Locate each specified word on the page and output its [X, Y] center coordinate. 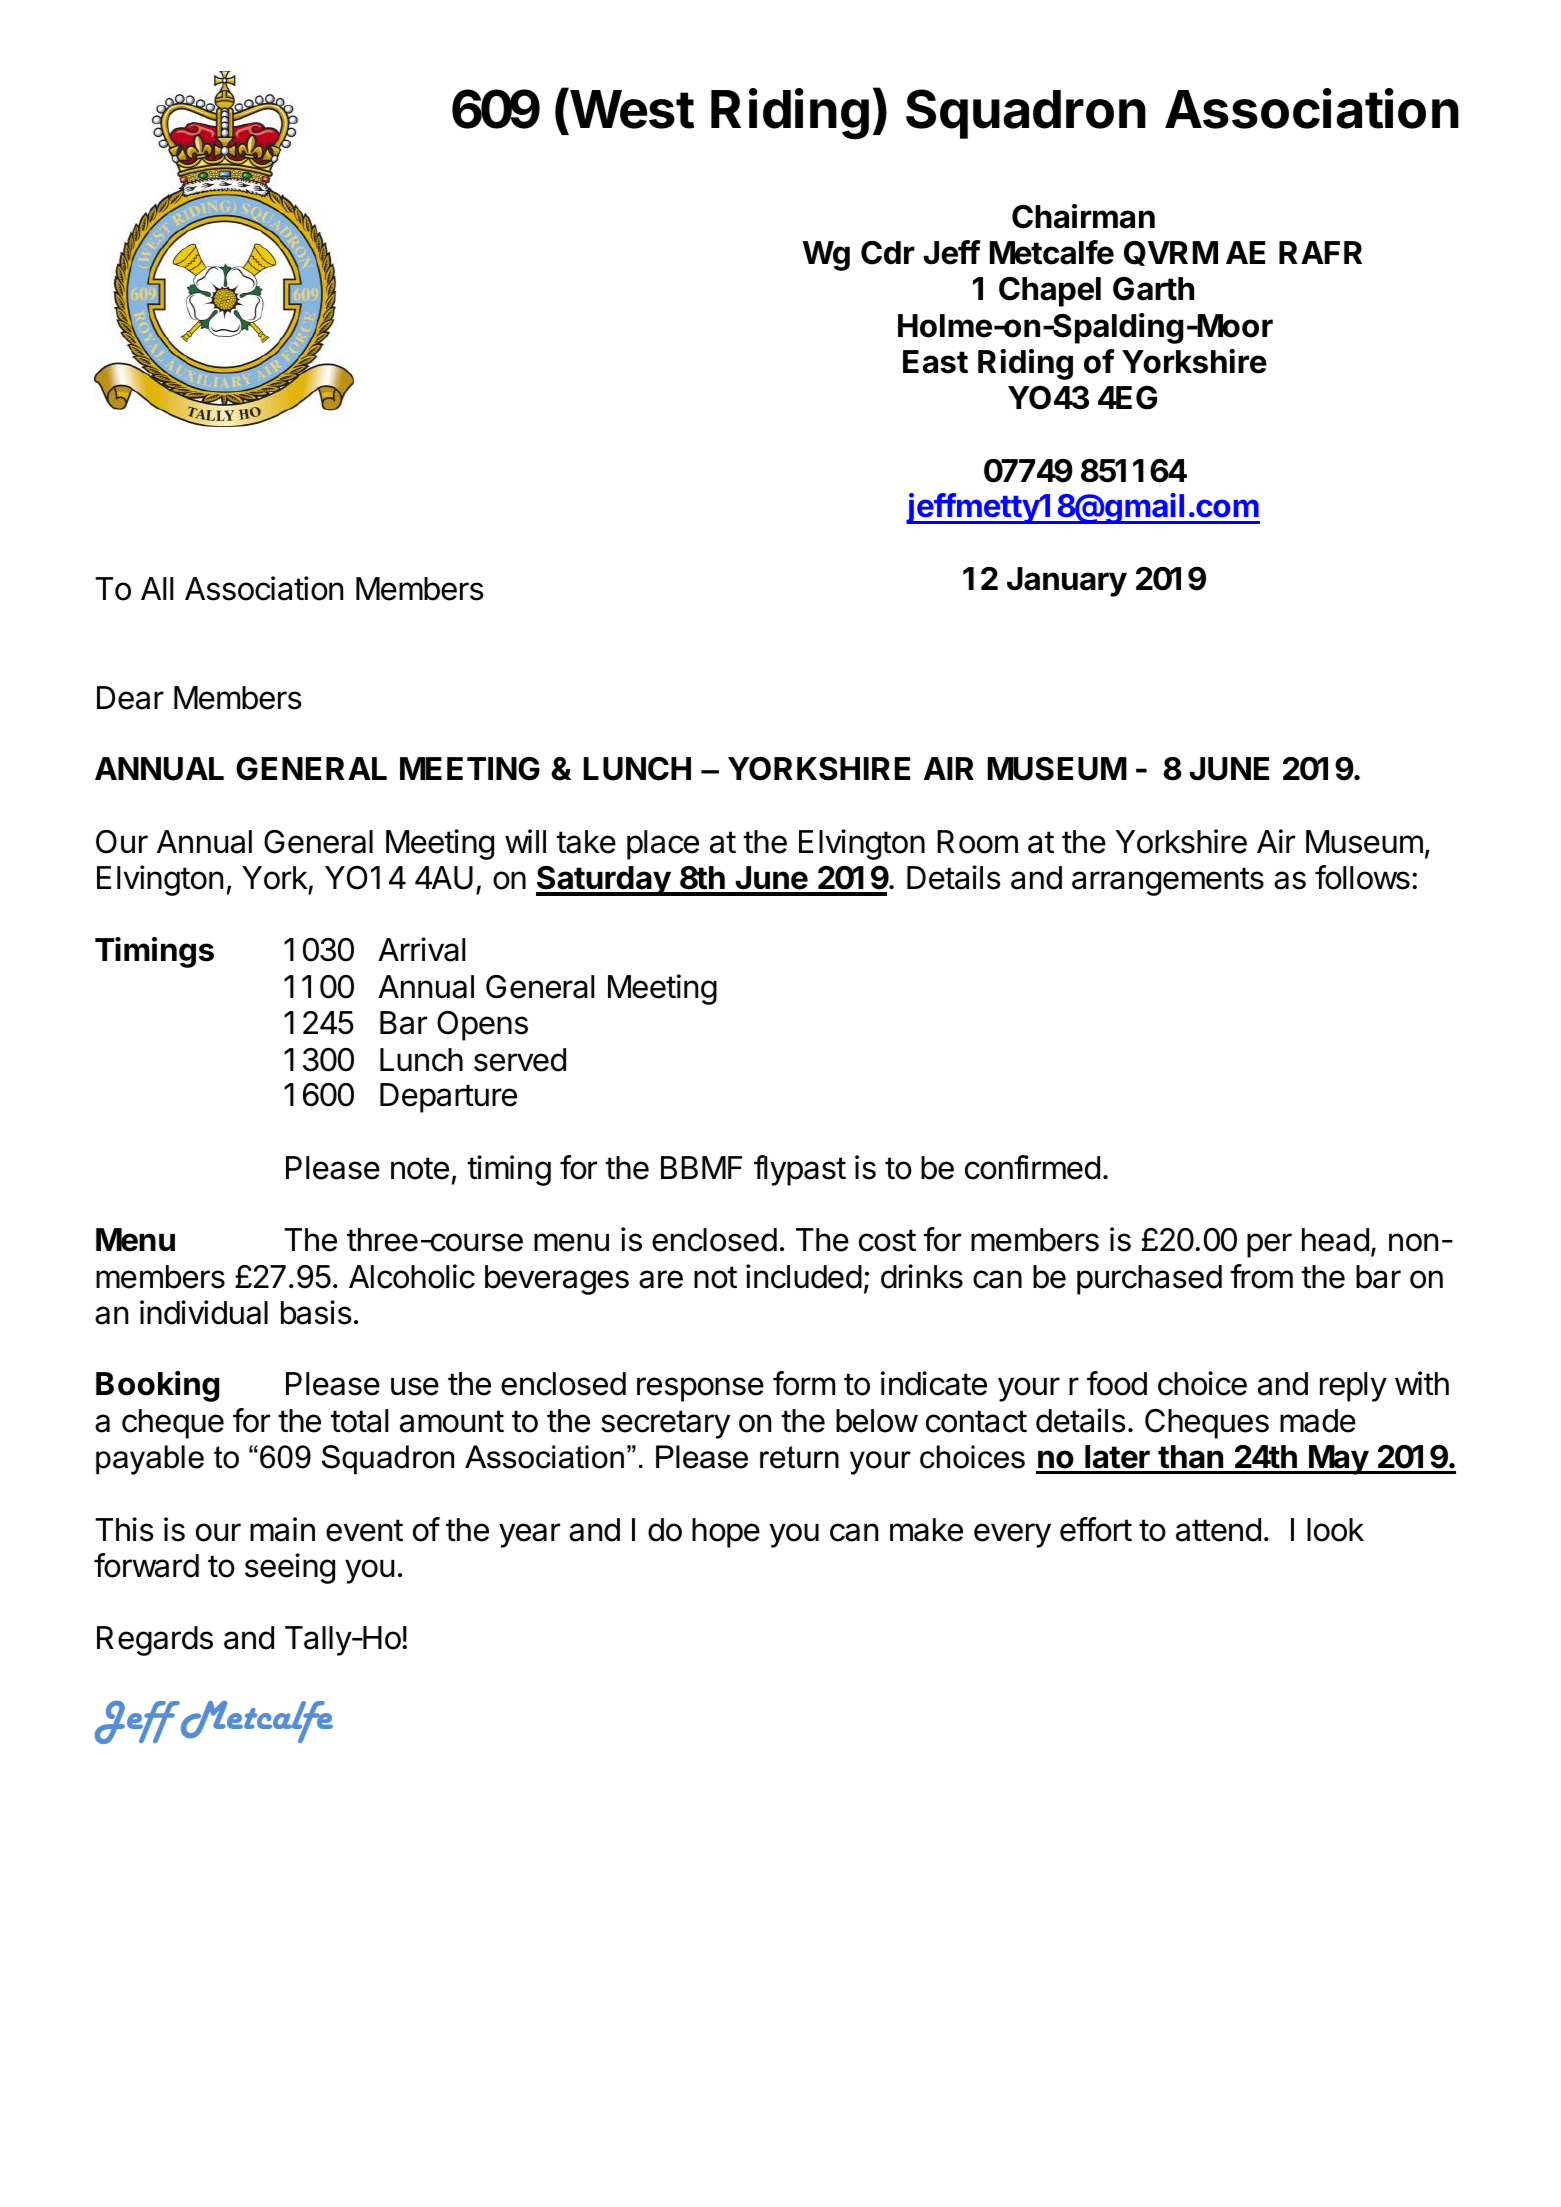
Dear [130, 698]
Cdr [888, 253]
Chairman [1083, 216]
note [420, 1168]
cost [887, 1240]
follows [1362, 877]
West [630, 110]
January [1067, 582]
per [1269, 1245]
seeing [290, 1568]
